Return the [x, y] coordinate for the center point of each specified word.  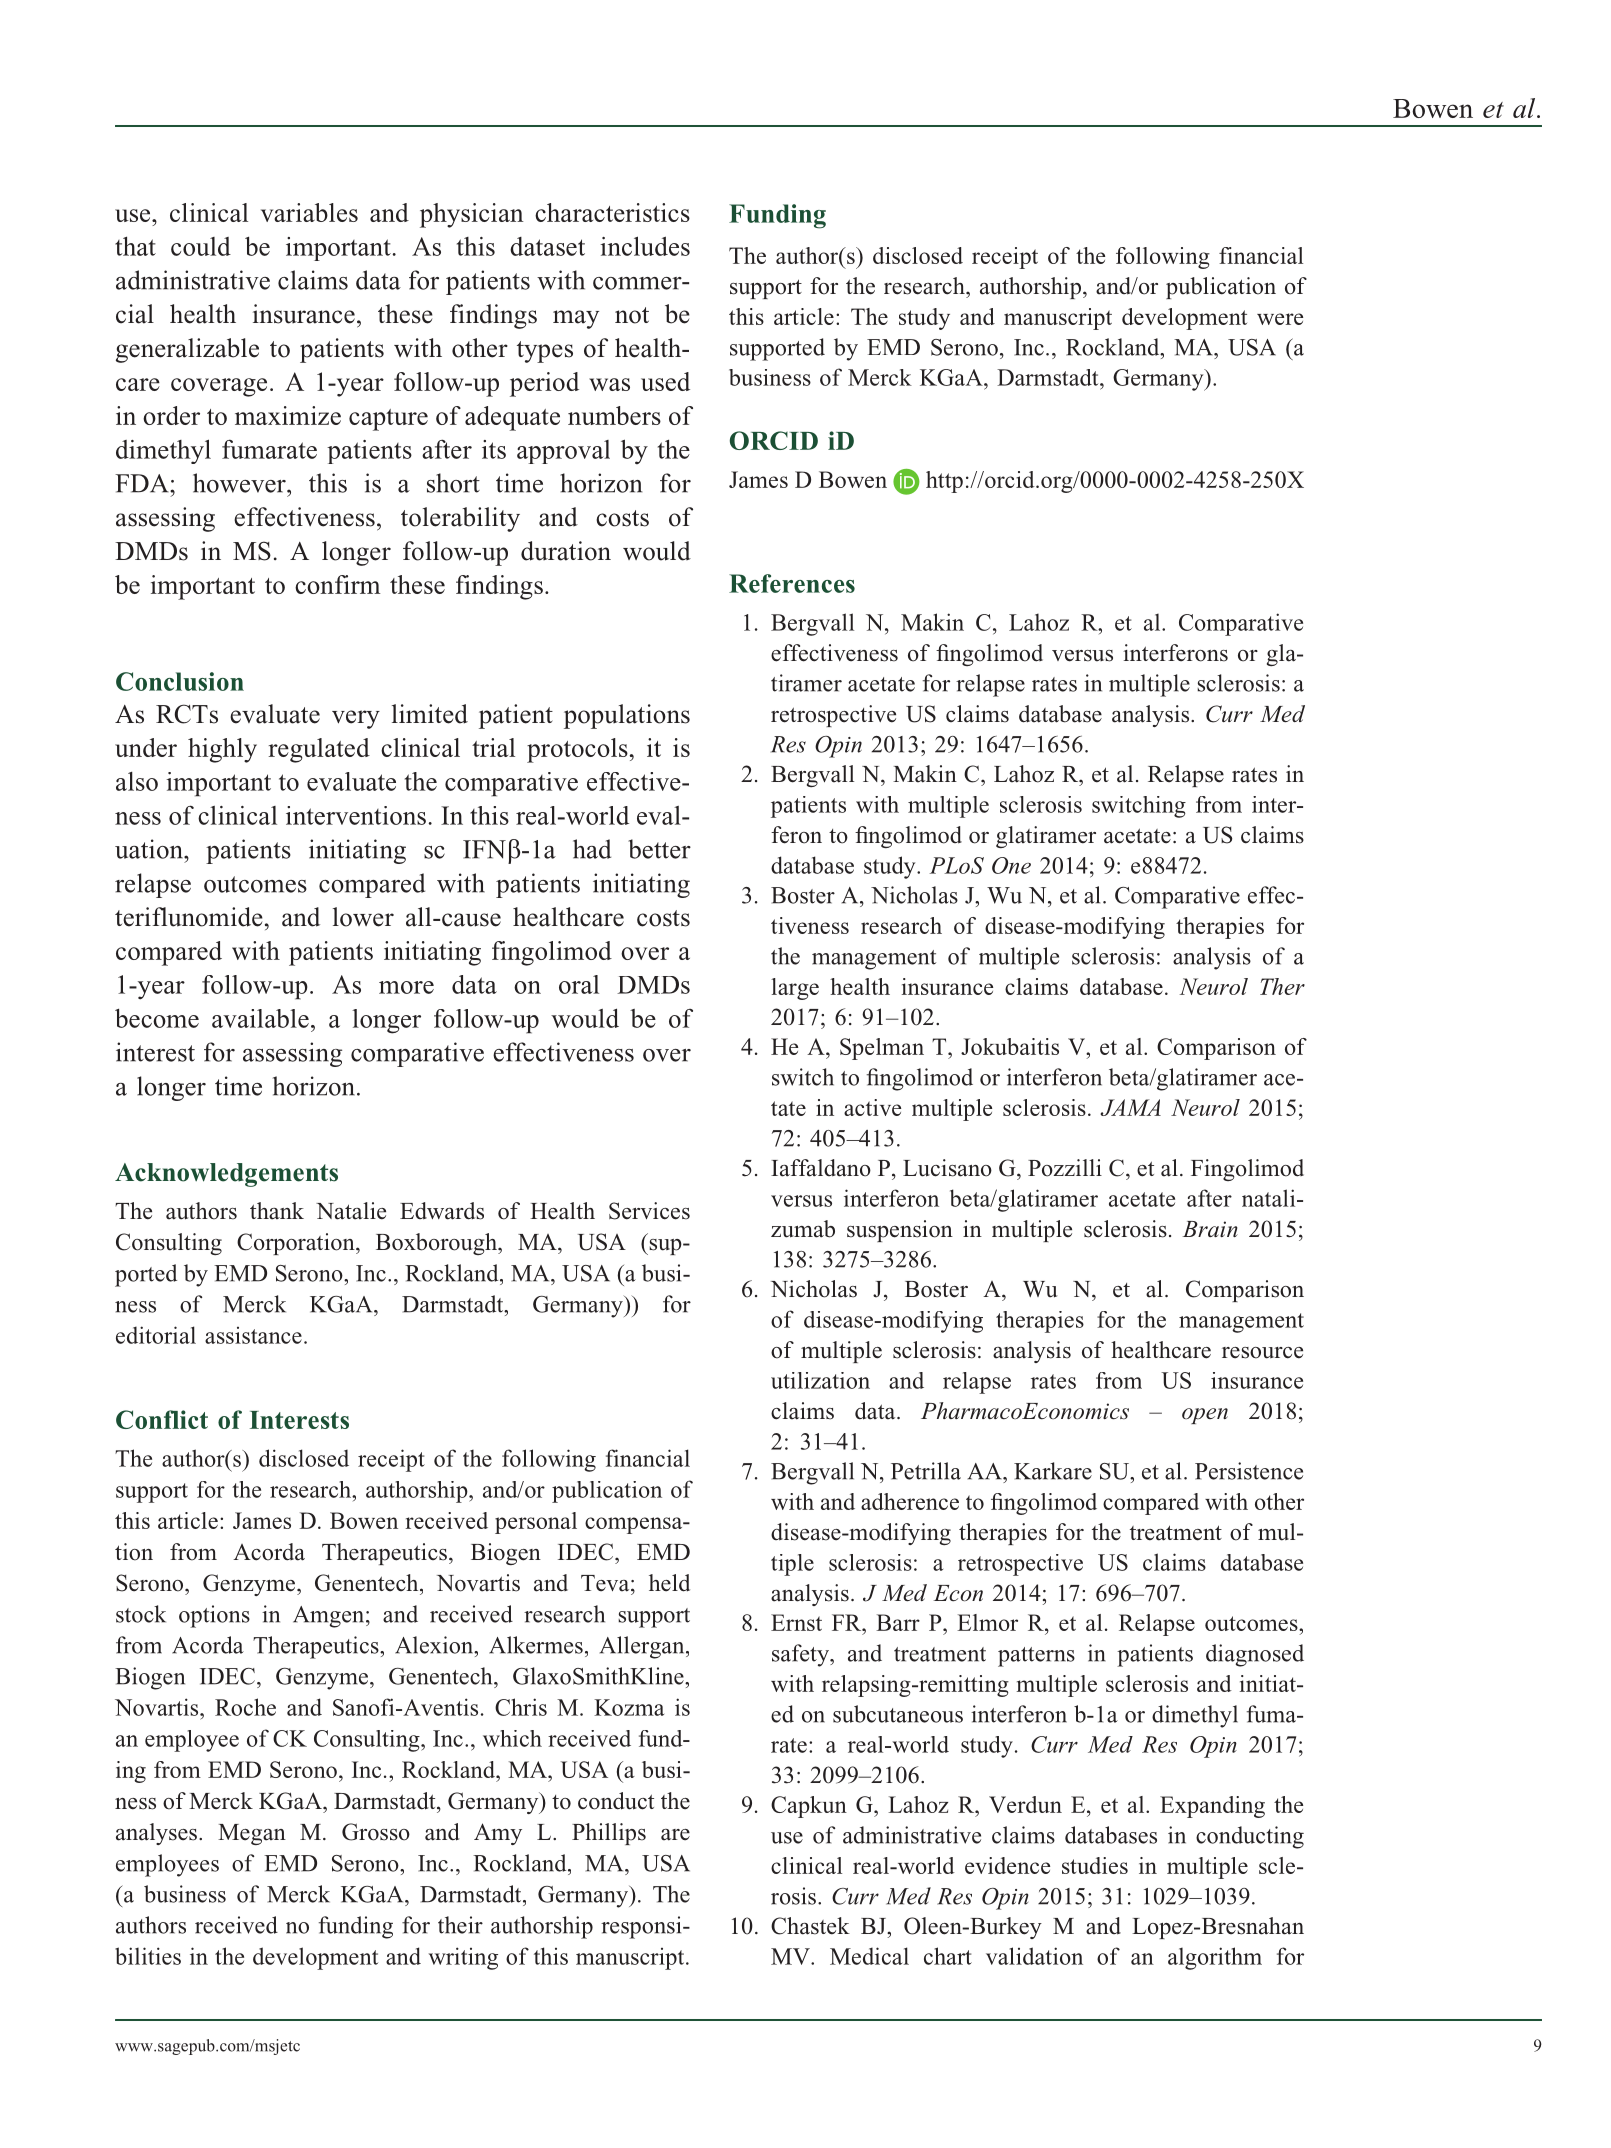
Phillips [609, 1834]
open [1205, 1416]
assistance [253, 1335]
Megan [252, 1834]
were [1280, 319]
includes [645, 246]
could [201, 246]
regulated [319, 750]
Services [649, 1211]
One [1011, 865]
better [659, 849]
